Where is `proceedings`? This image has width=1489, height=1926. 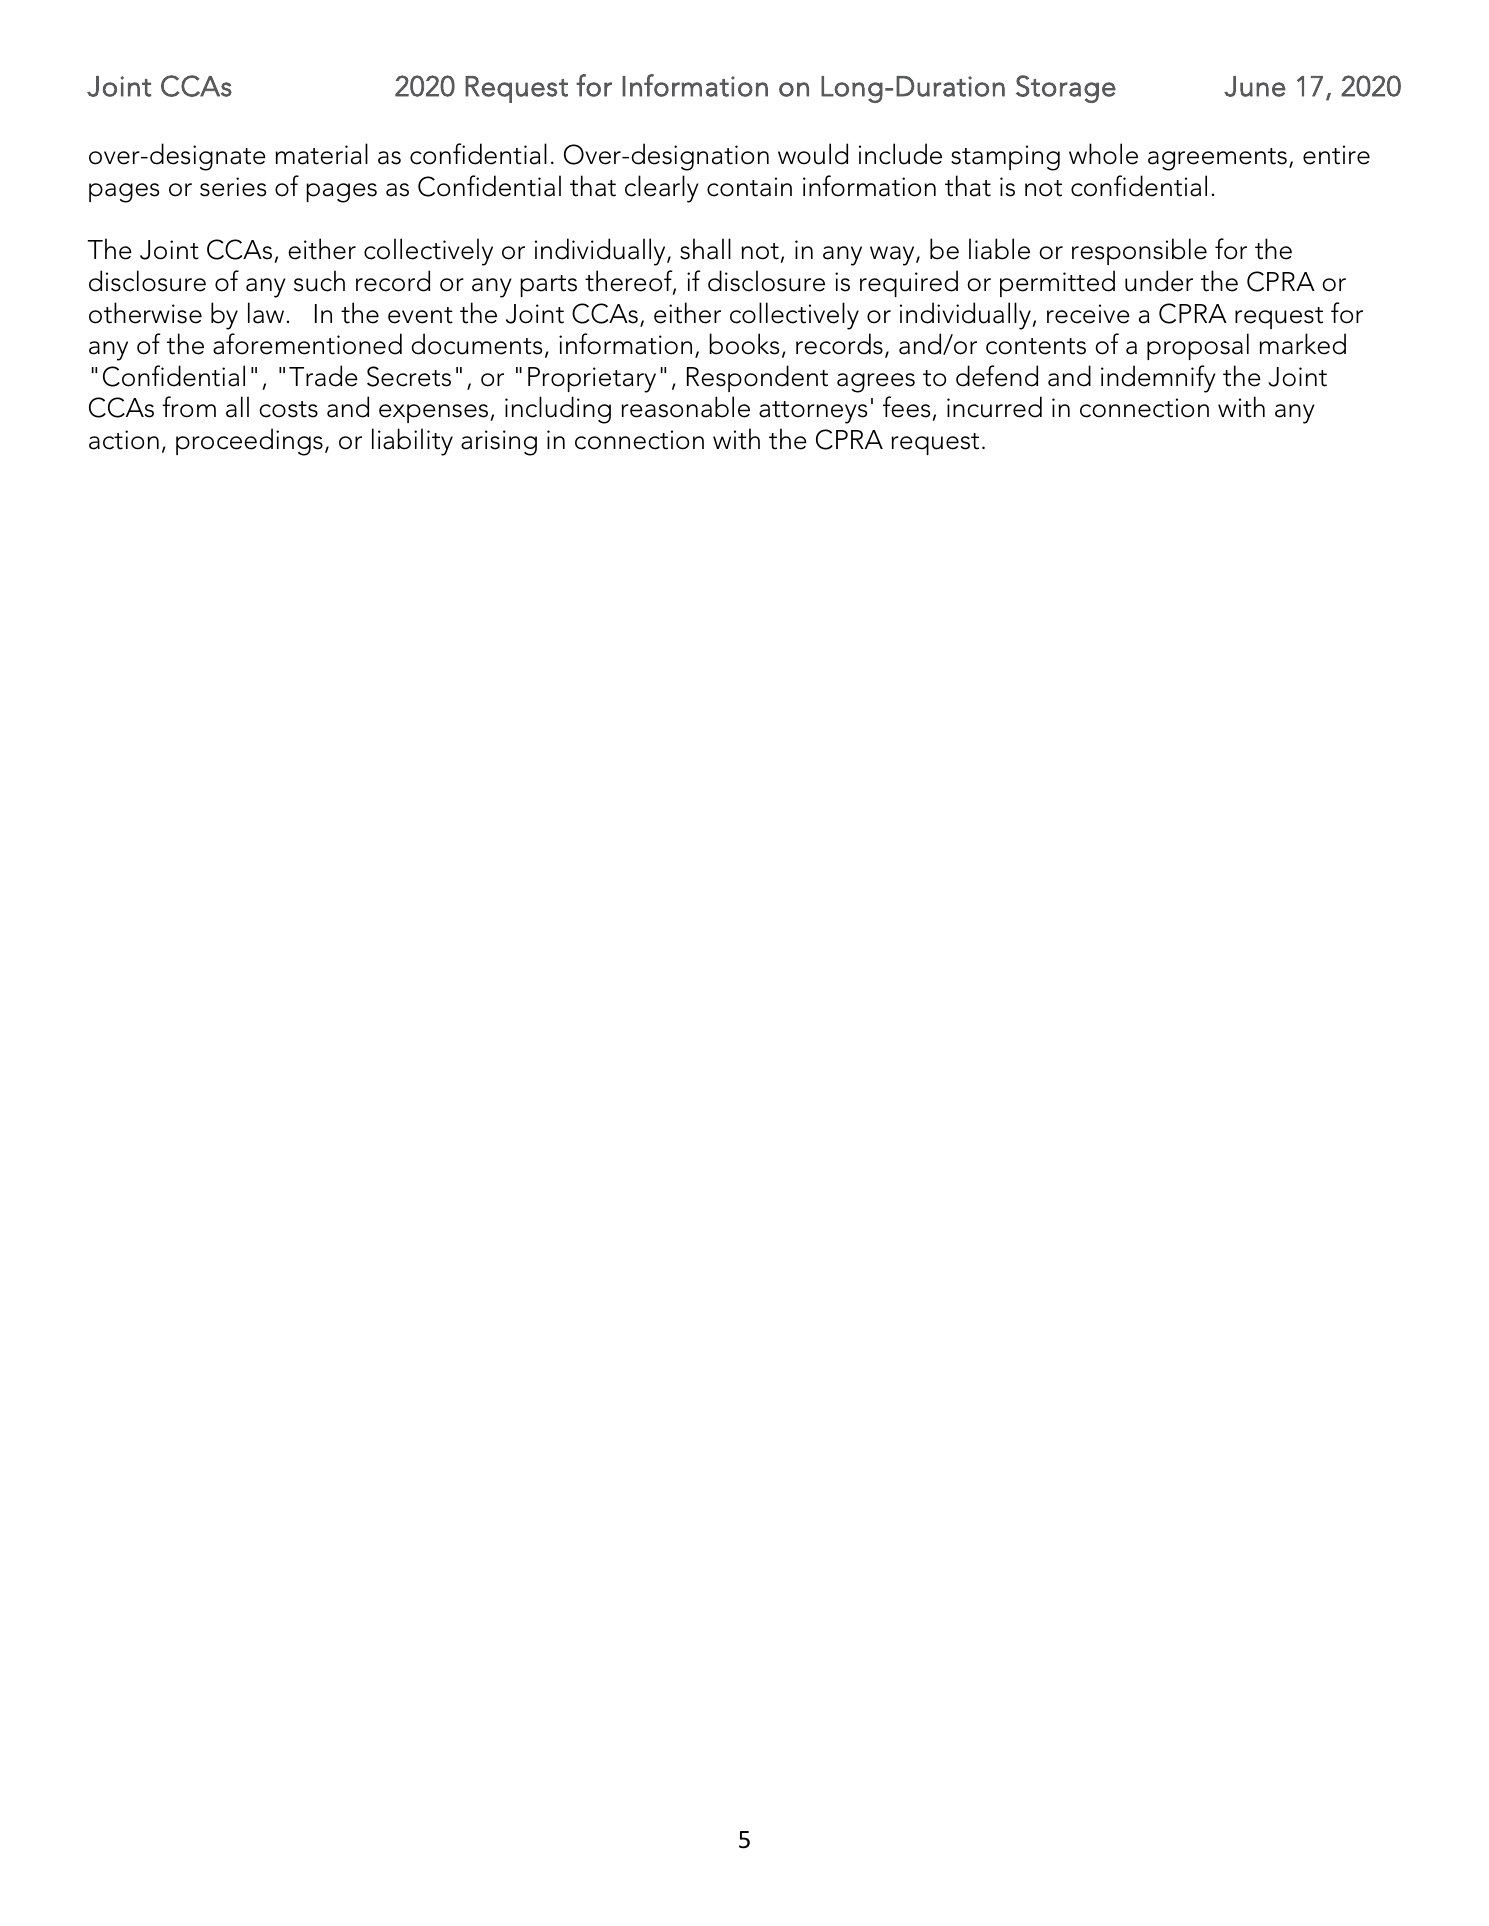 proceedings is located at coordinates (249, 442).
